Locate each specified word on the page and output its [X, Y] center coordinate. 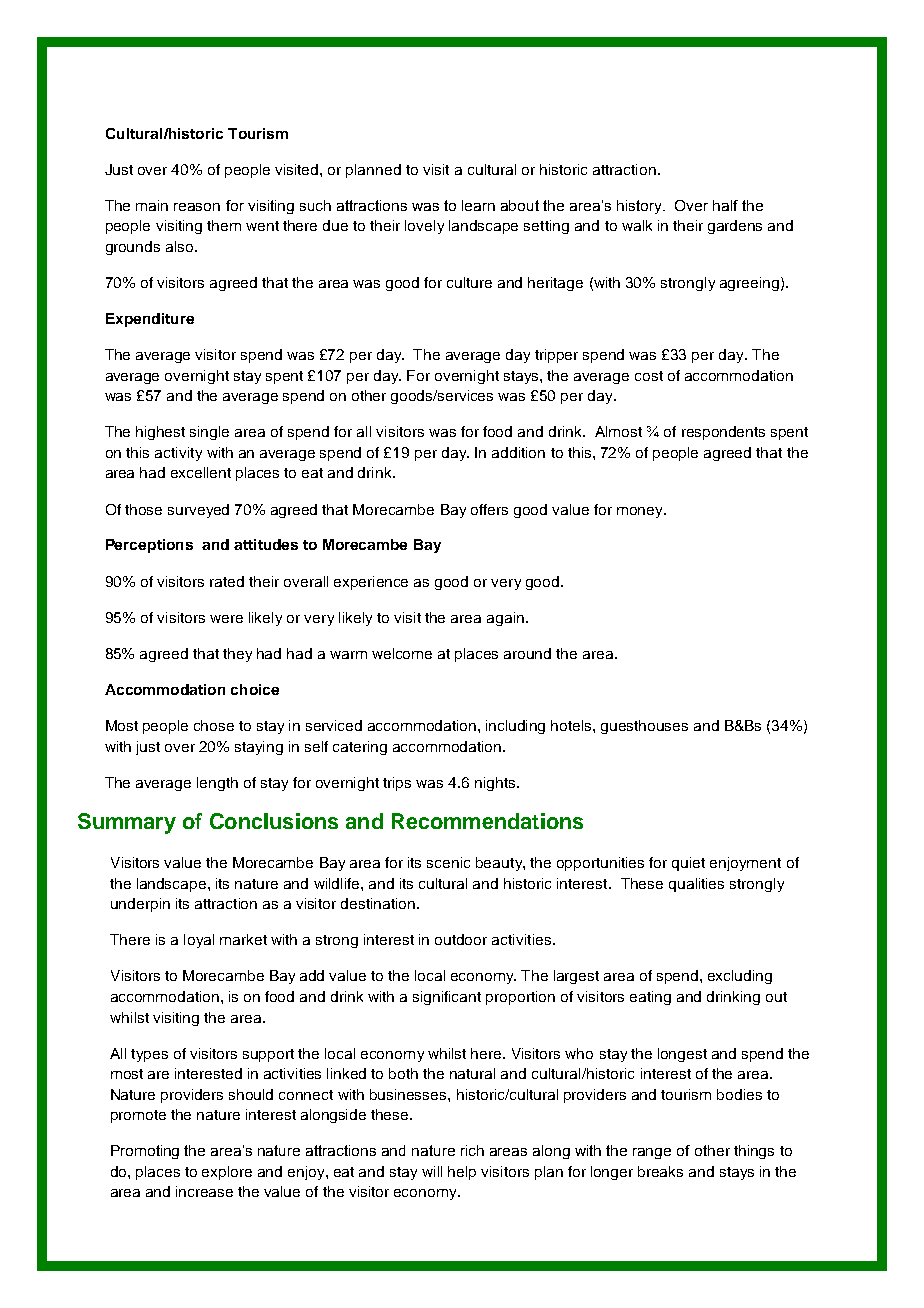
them [224, 225]
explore [227, 1173]
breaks [660, 1171]
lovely [424, 227]
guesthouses [644, 727]
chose [214, 725]
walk [637, 225]
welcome [402, 653]
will [432, 1171]
